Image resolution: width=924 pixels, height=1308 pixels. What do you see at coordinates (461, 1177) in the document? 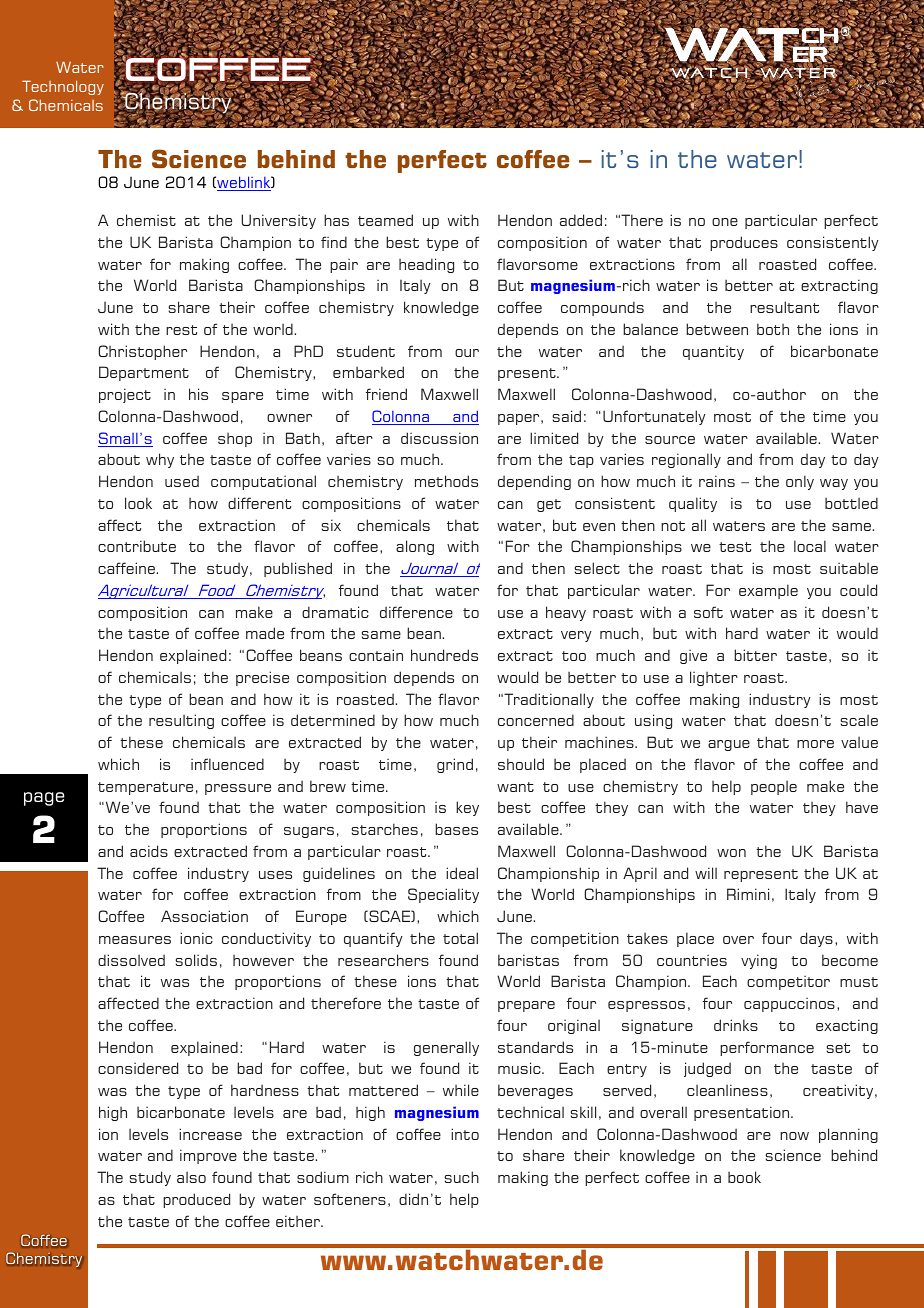
I see `such` at bounding box center [461, 1177].
